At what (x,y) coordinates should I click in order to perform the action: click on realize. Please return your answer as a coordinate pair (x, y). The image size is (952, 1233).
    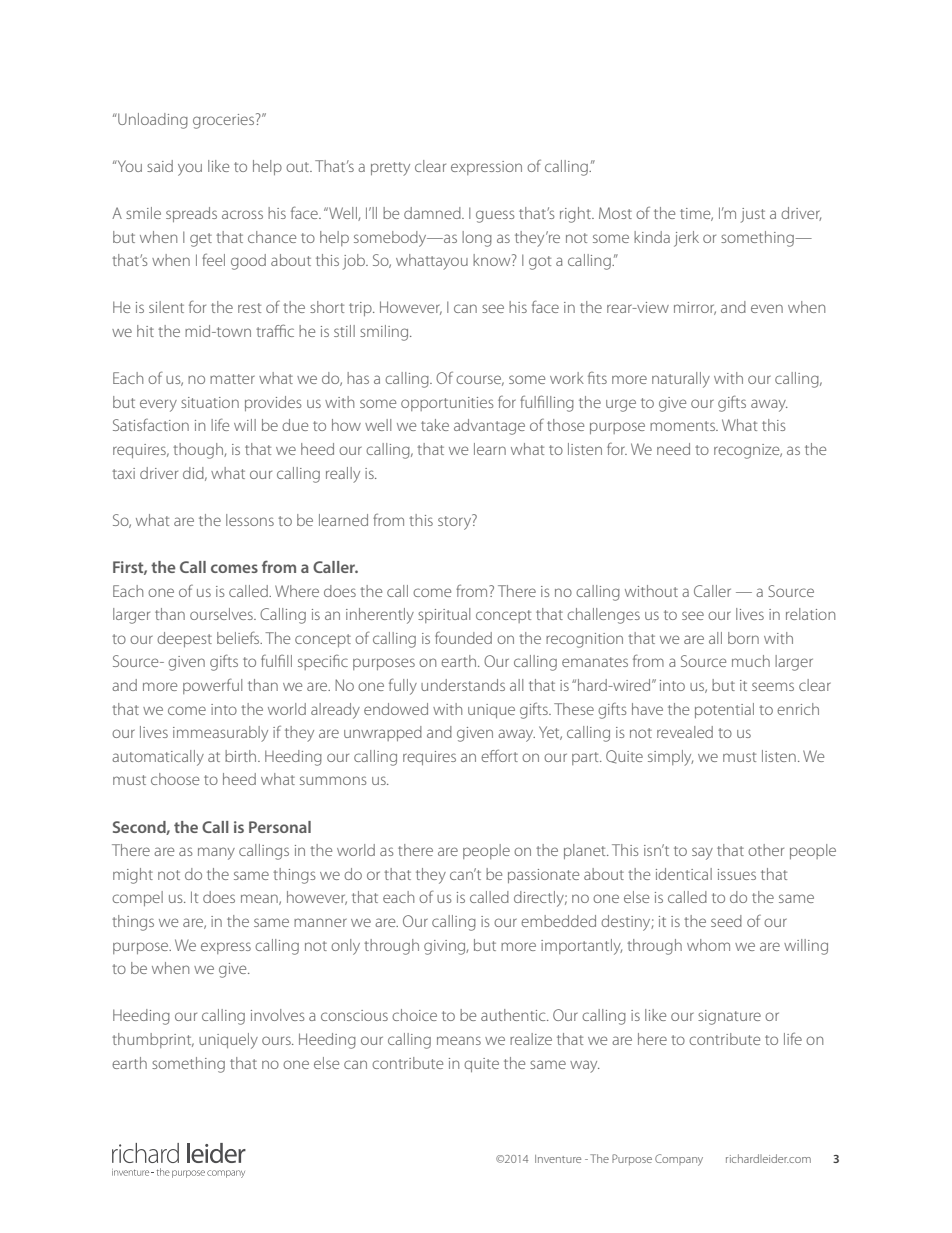
    Looking at the image, I should click on (531, 1039).
